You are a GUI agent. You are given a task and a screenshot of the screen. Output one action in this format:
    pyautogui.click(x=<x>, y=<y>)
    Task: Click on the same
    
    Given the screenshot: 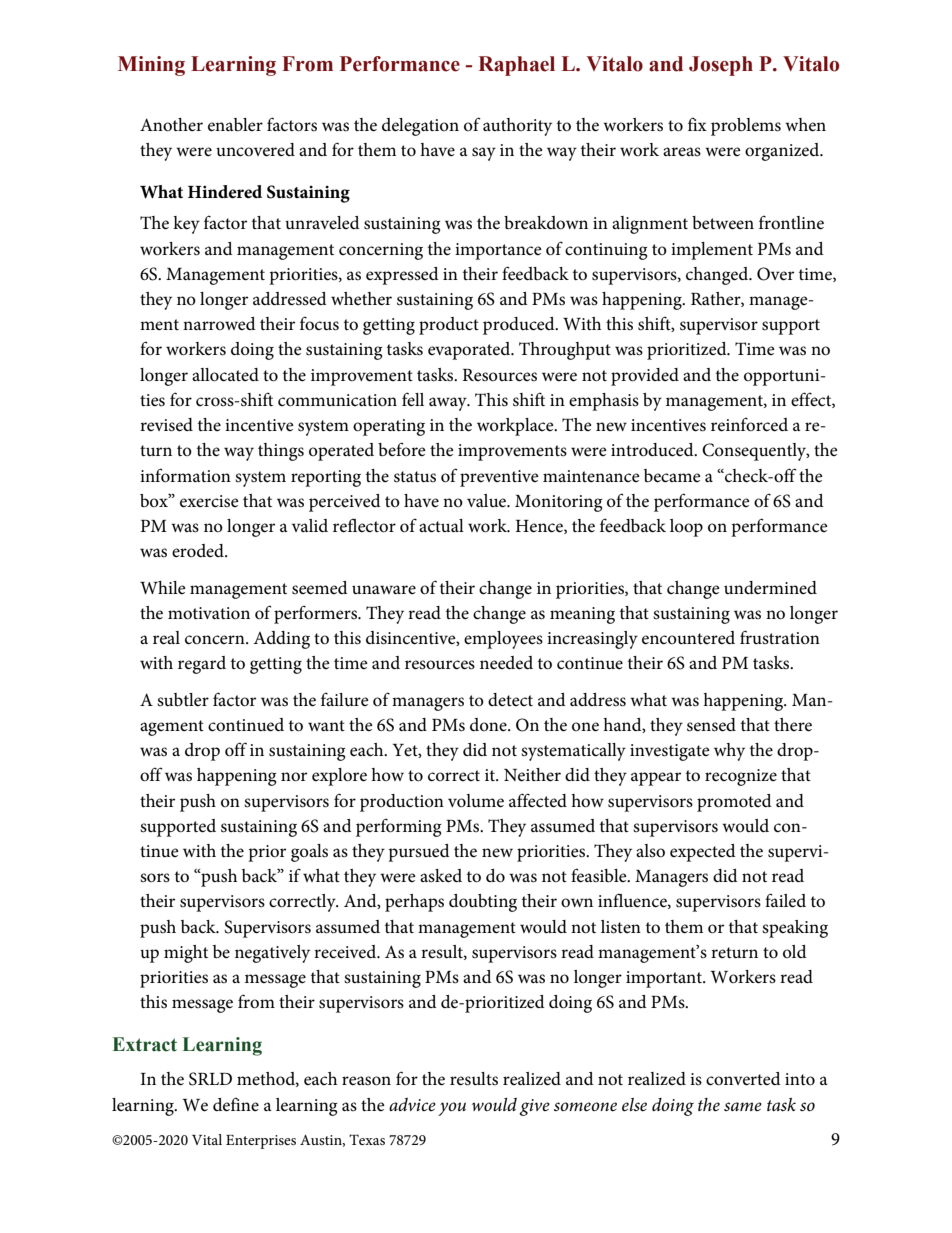 What is the action you would take?
    pyautogui.click(x=743, y=1106)
